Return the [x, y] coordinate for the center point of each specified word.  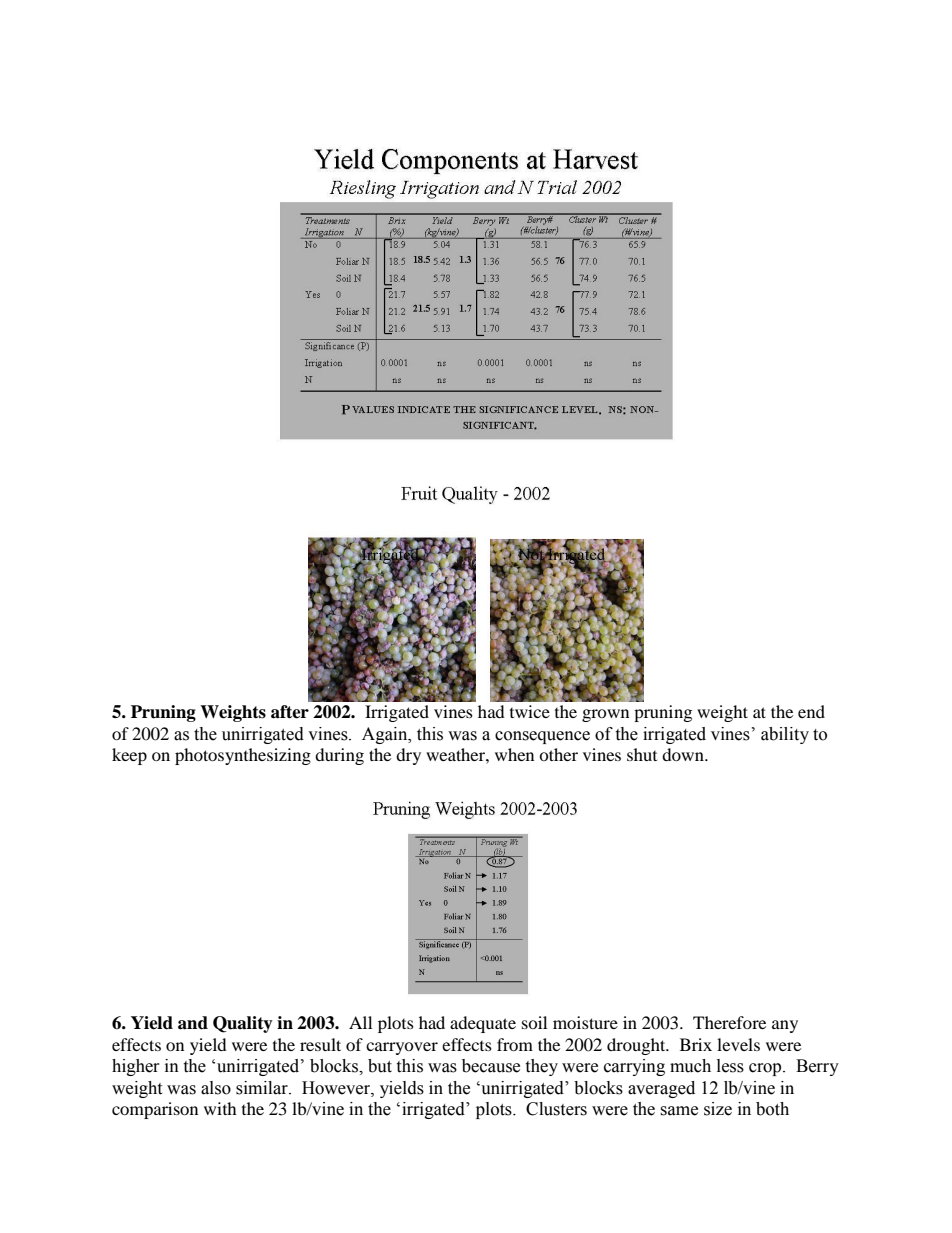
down [684, 754]
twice [530, 711]
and [193, 1023]
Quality [243, 1024]
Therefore [729, 1022]
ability [785, 735]
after [290, 712]
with [220, 1108]
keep [129, 756]
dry [408, 756]
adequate [483, 1024]
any [785, 1026]
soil [534, 1022]
